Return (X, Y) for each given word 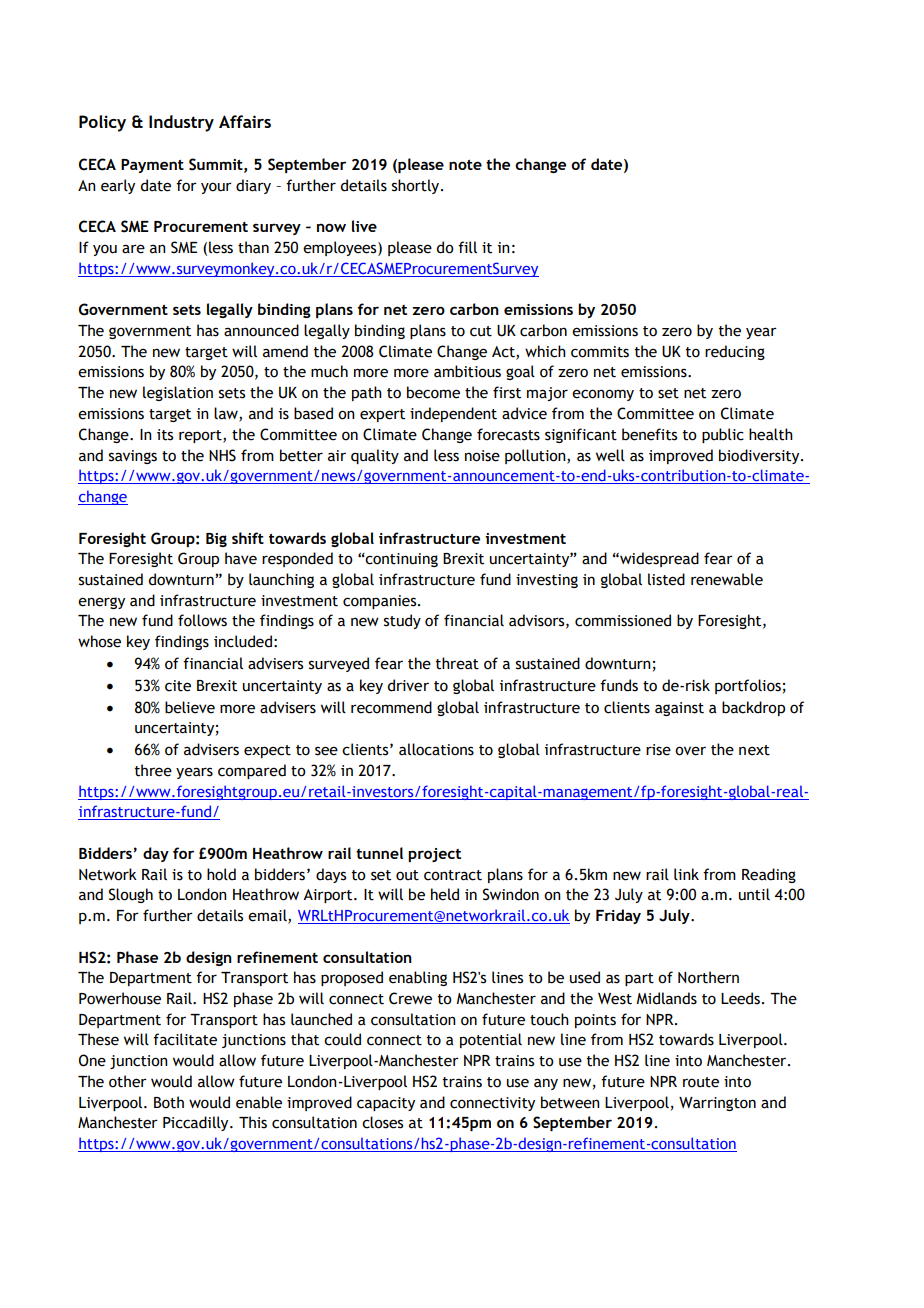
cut (481, 331)
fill (467, 247)
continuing (401, 560)
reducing (735, 352)
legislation (178, 393)
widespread (658, 559)
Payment (152, 166)
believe (190, 707)
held (445, 894)
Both (169, 1102)
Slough (131, 895)
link (686, 874)
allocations (436, 749)
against (679, 709)
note (465, 165)
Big (216, 540)
